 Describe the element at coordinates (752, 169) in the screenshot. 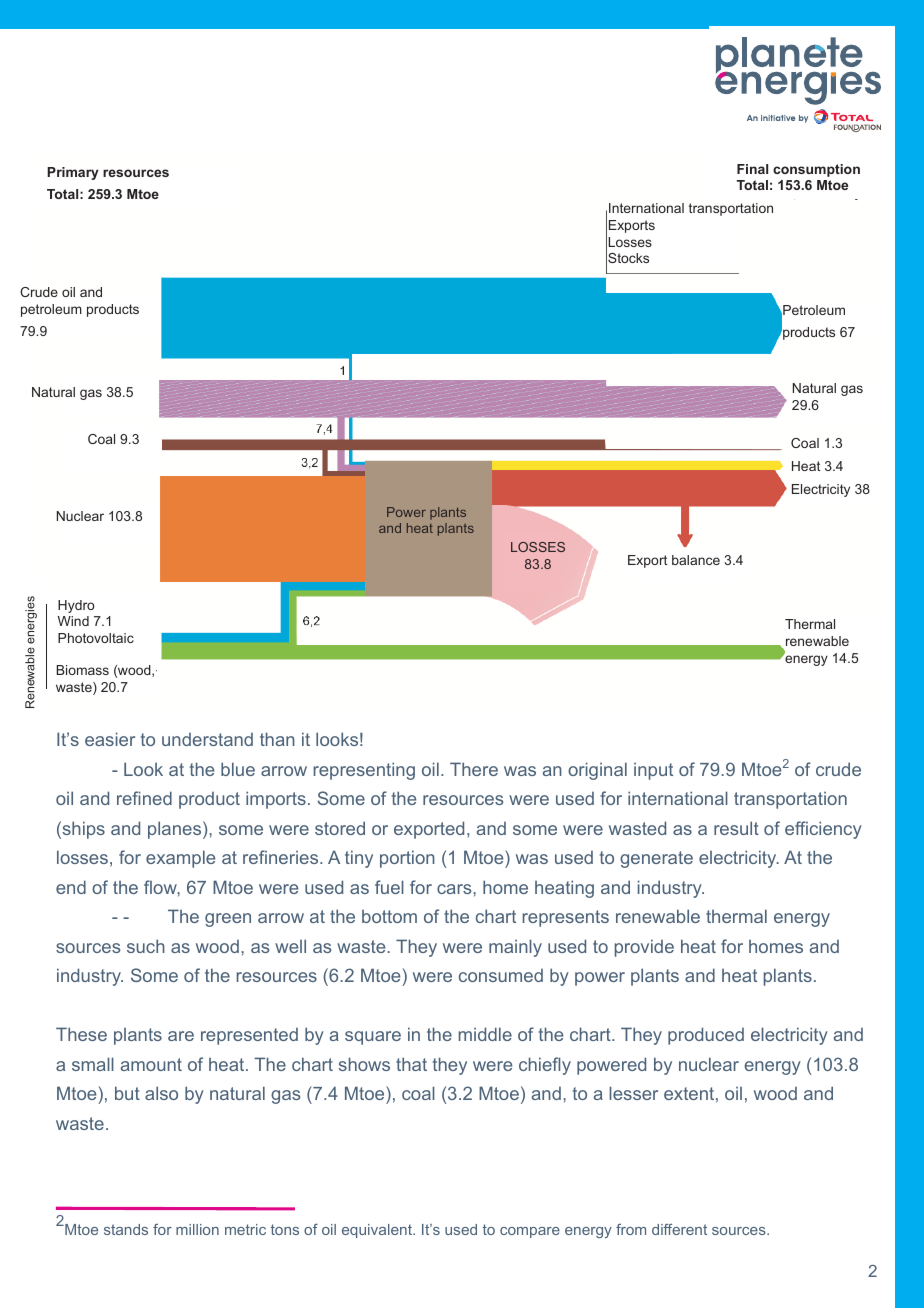

I see `Final` at that location.
